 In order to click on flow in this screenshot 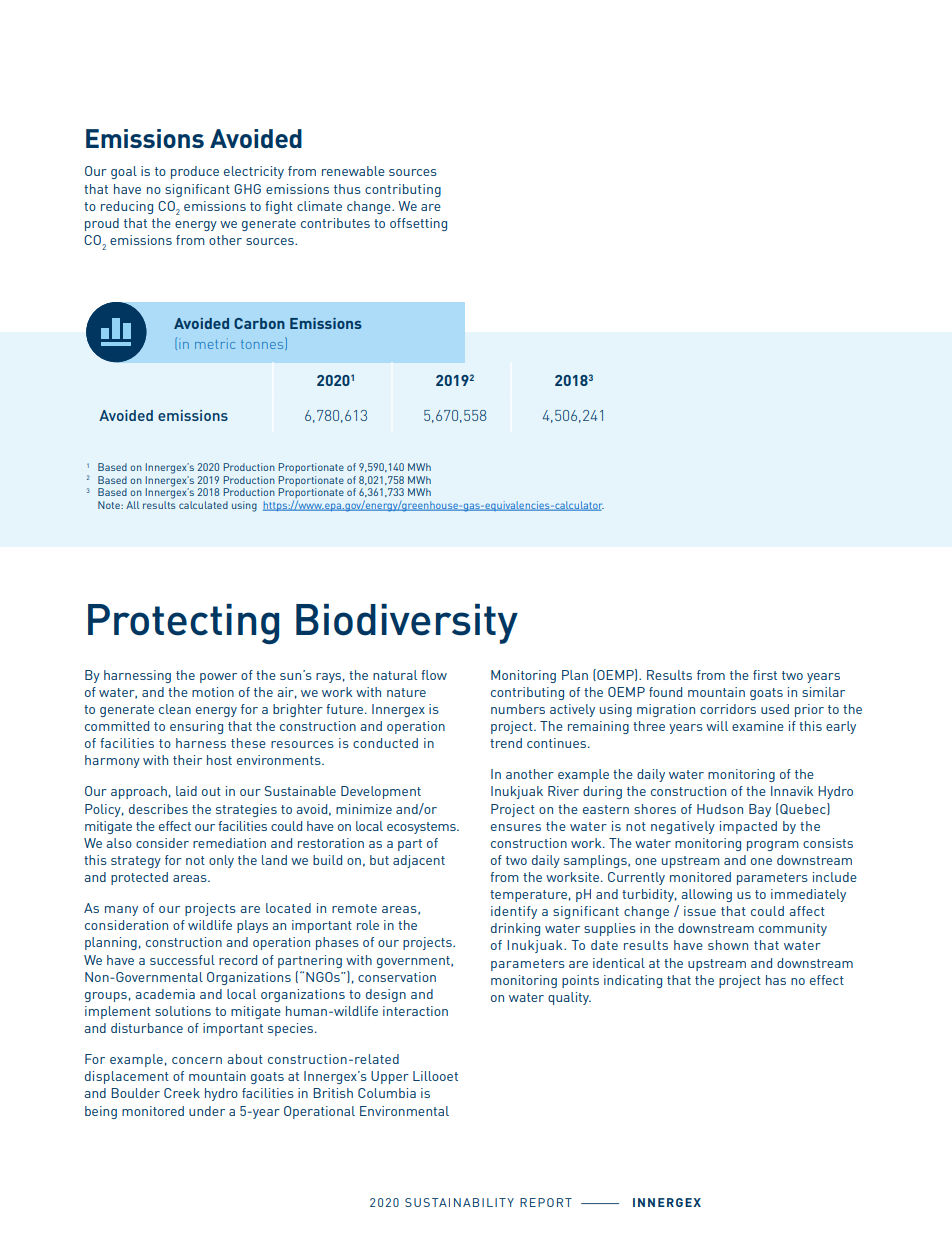, I will do `click(434, 675)`.
